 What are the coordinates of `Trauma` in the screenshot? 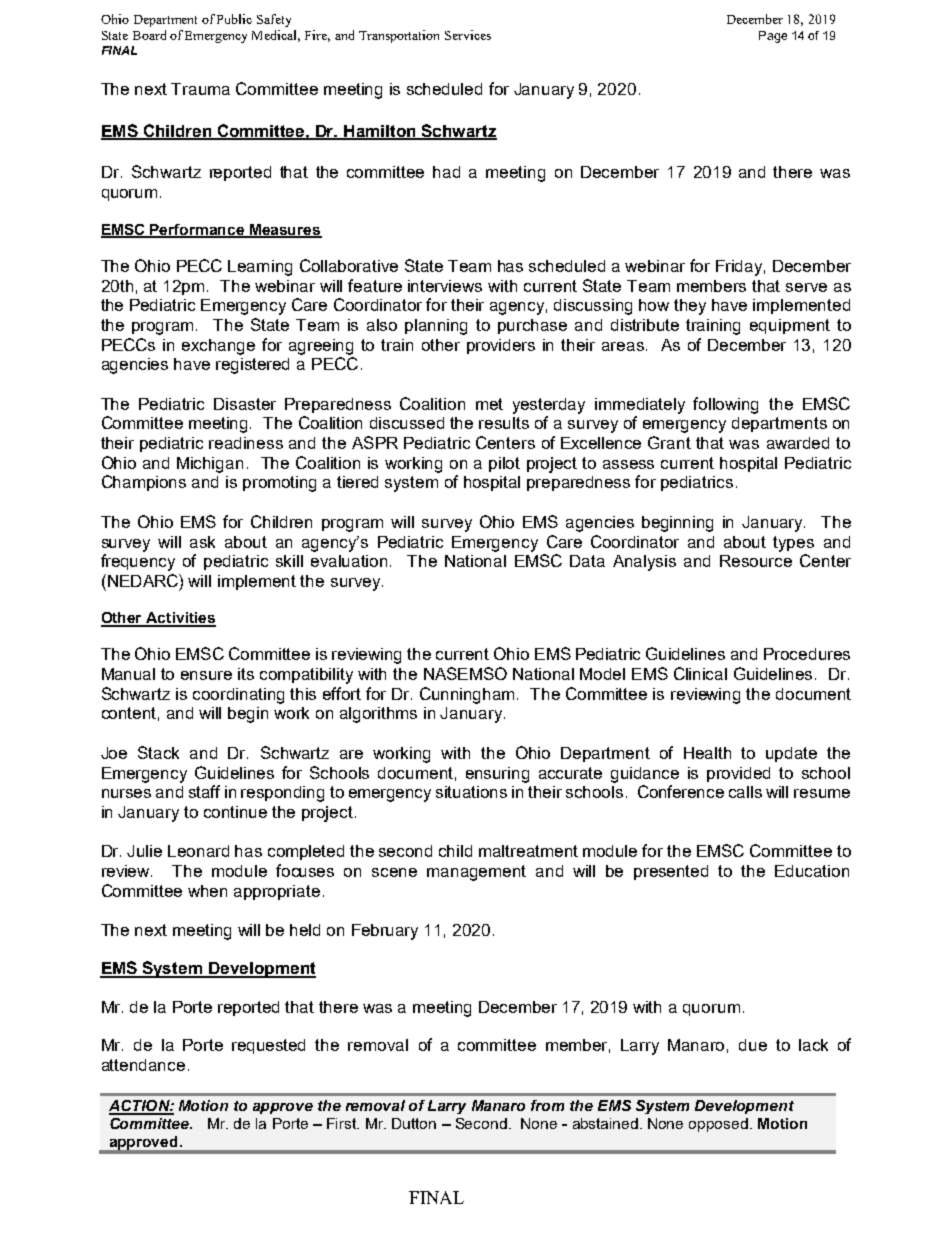 It's located at (200, 89).
